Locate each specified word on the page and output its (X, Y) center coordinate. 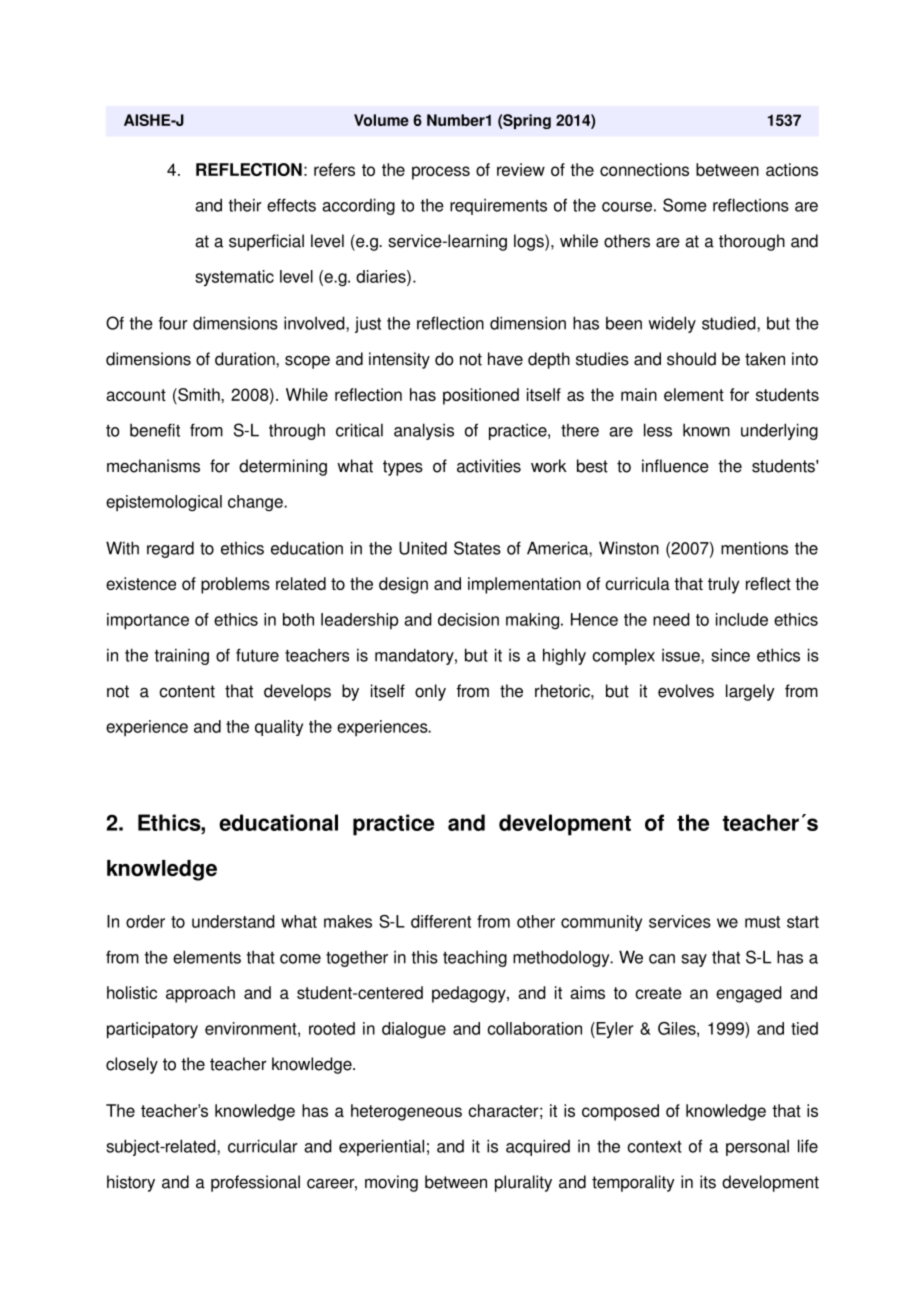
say (694, 960)
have (505, 359)
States (477, 548)
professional (255, 1183)
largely (750, 692)
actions (792, 169)
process (441, 173)
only (430, 692)
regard (170, 549)
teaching (475, 958)
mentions (754, 548)
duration (246, 359)
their (245, 205)
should (691, 359)
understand (233, 921)
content (187, 691)
